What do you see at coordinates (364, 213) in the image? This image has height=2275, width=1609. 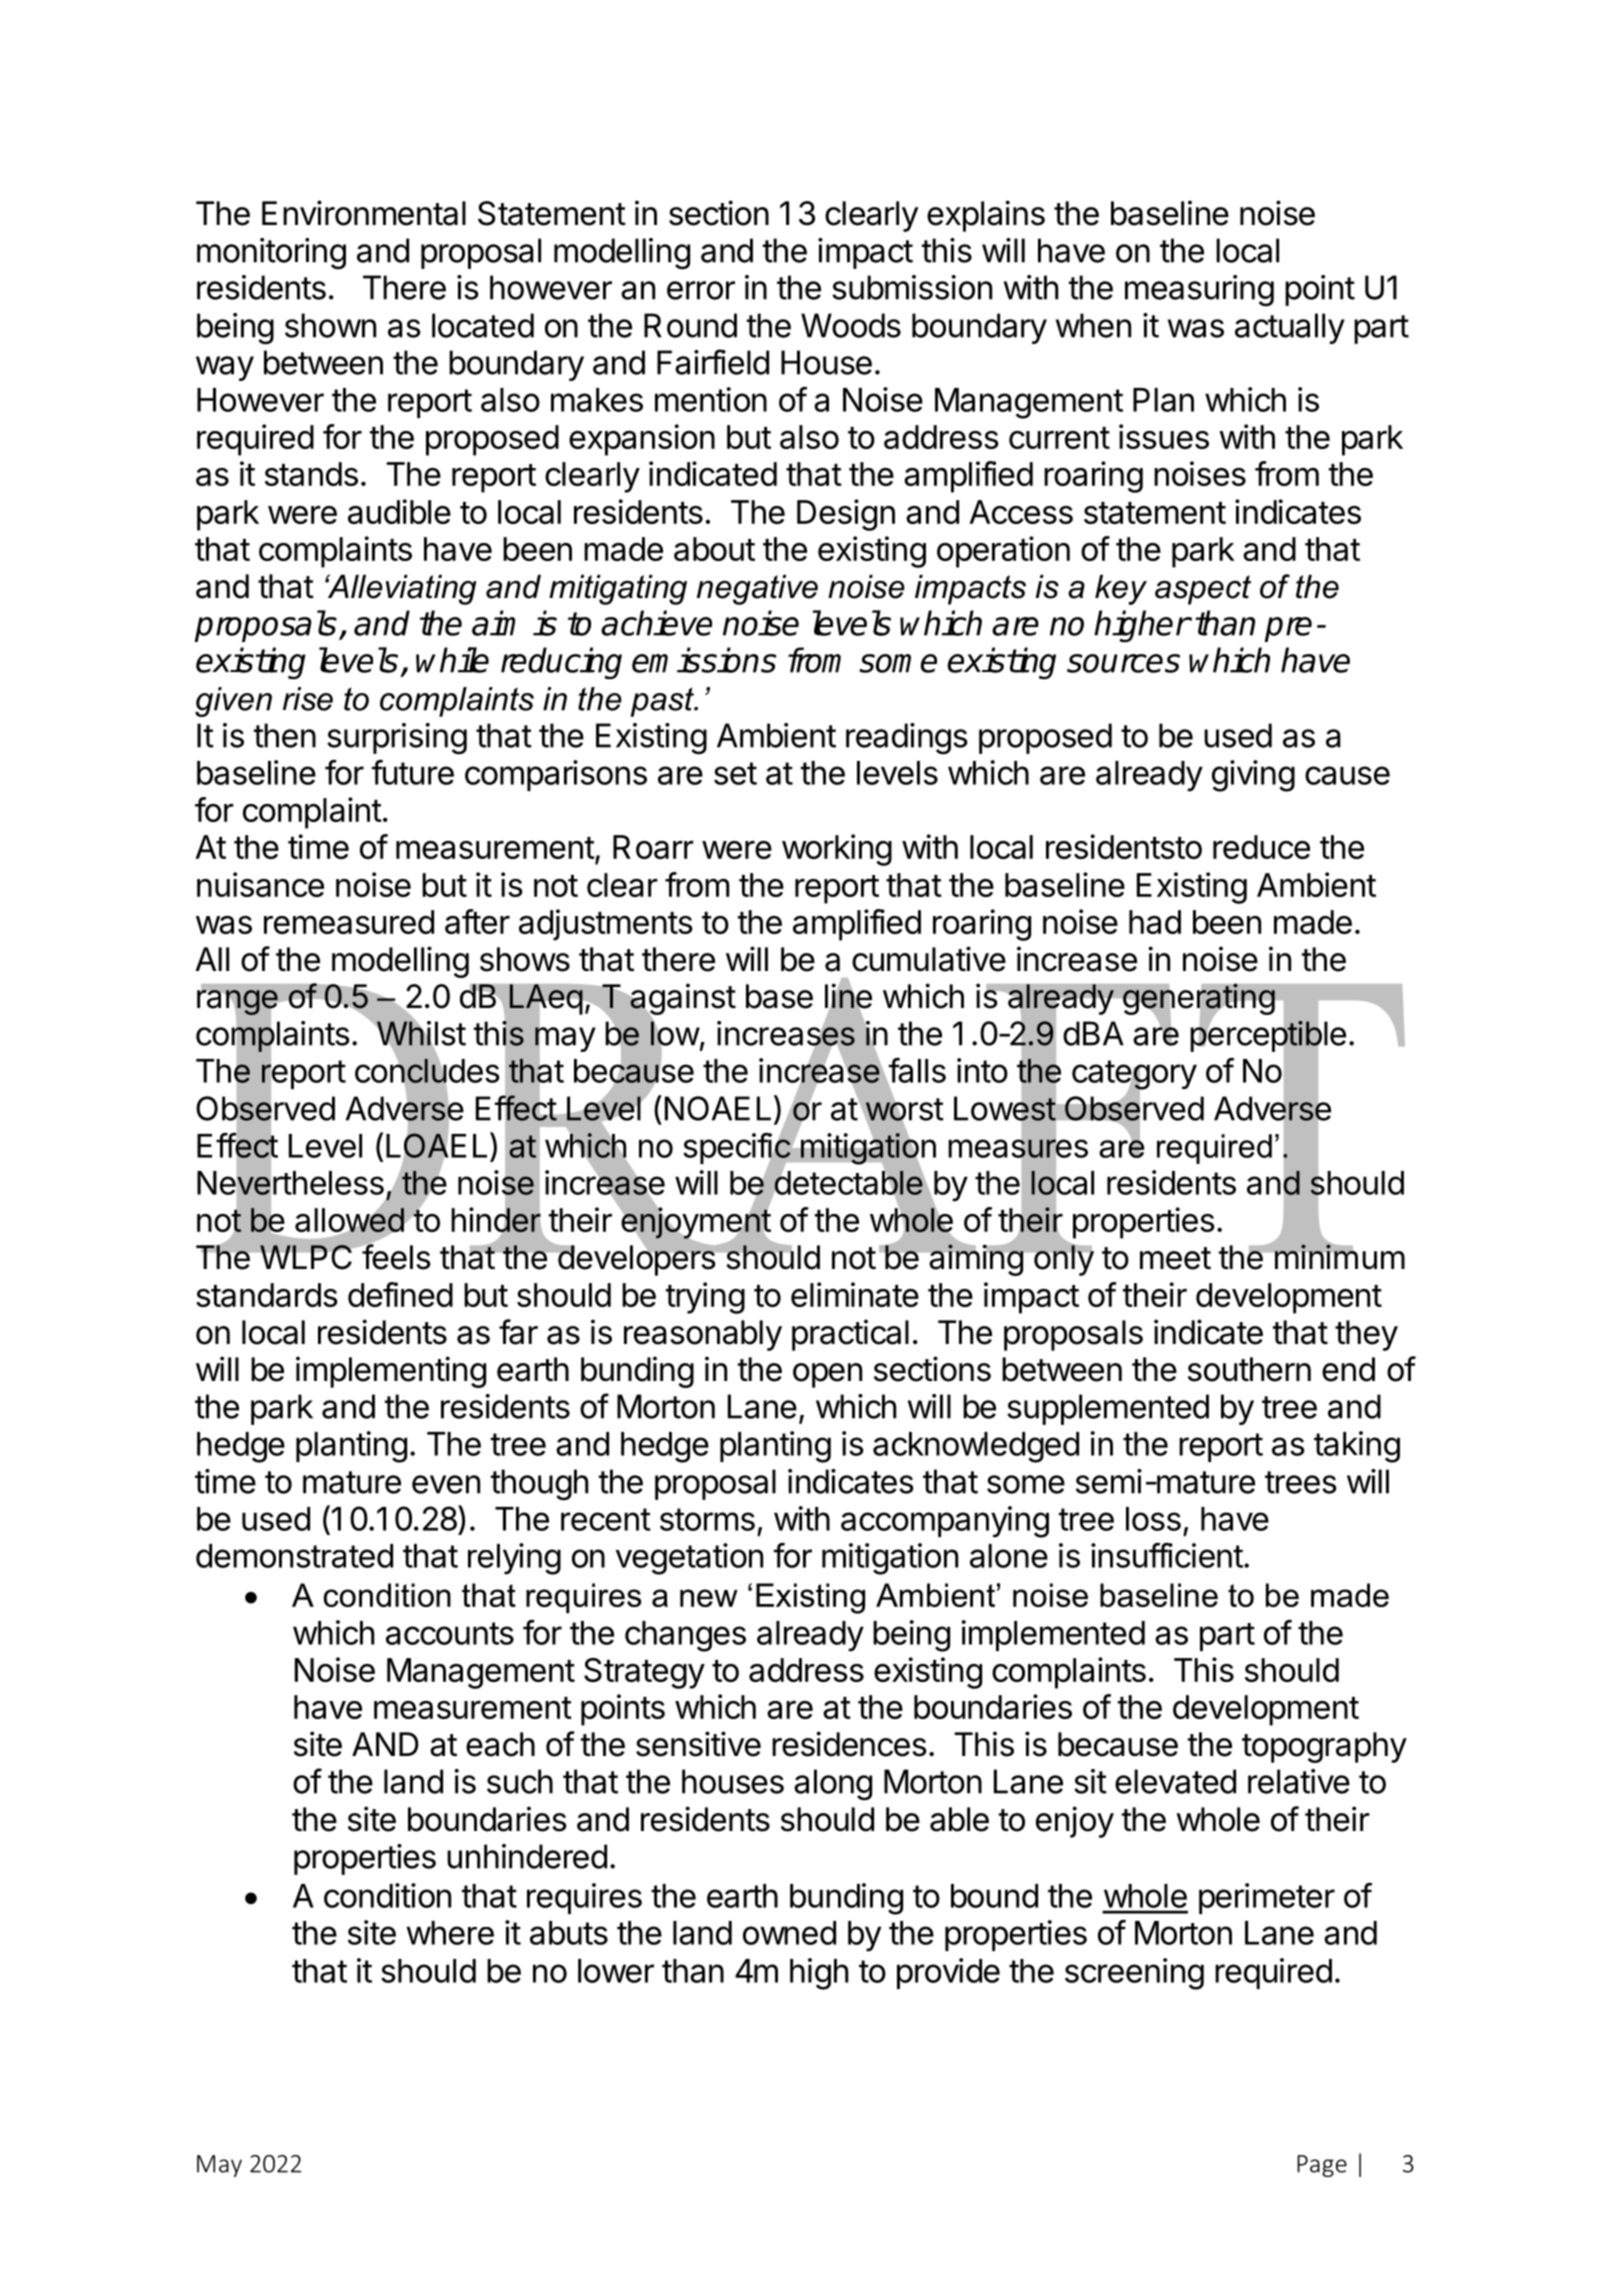 I see `Environmental` at bounding box center [364, 213].
